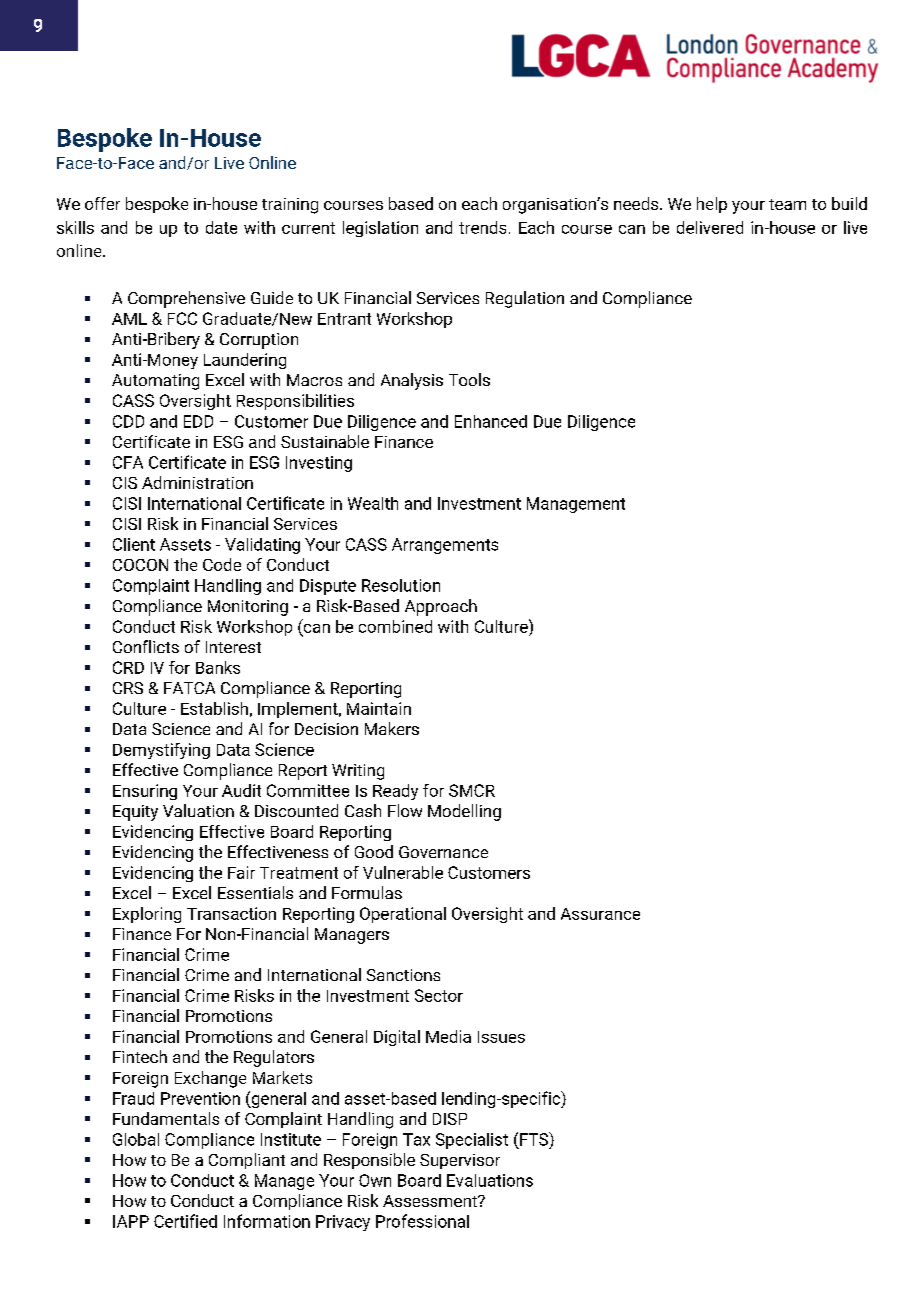 The image size is (924, 1308). What do you see at coordinates (441, 607) in the document?
I see `Approach` at bounding box center [441, 607].
